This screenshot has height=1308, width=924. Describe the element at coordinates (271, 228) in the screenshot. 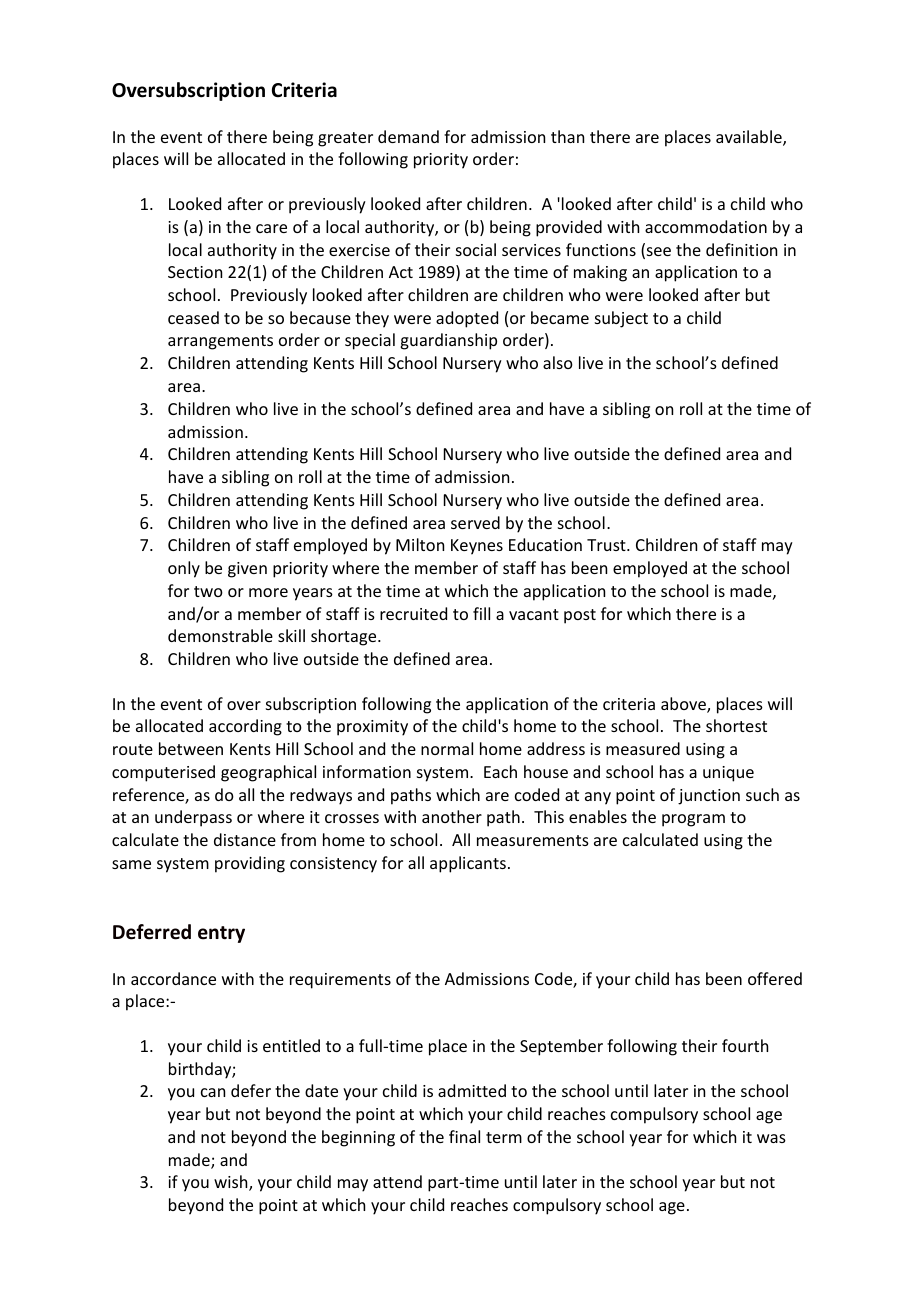

I see `care` at that location.
